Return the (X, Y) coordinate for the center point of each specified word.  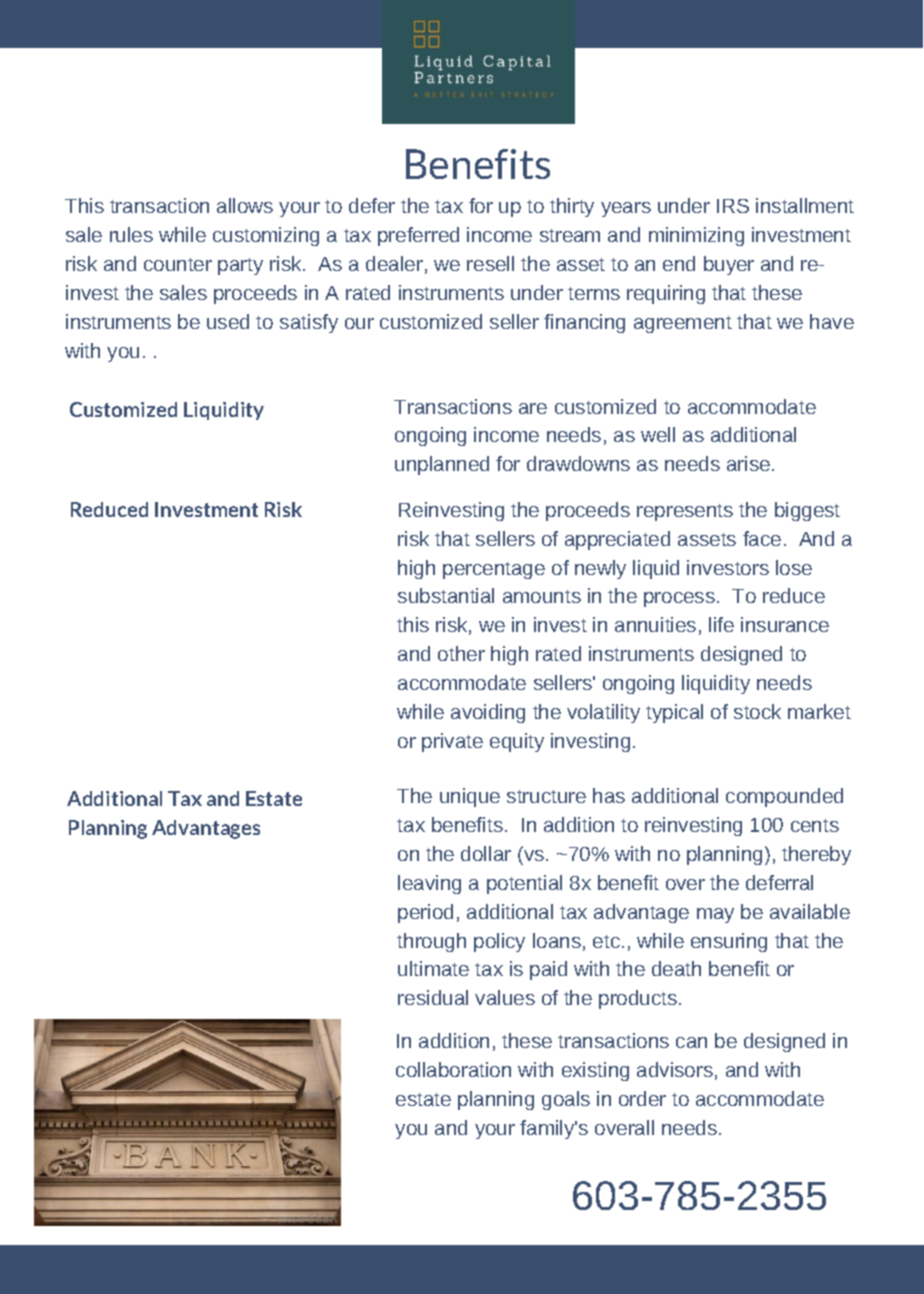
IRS (733, 206)
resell (490, 263)
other (461, 653)
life (721, 624)
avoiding (488, 713)
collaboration (453, 1069)
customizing (266, 236)
